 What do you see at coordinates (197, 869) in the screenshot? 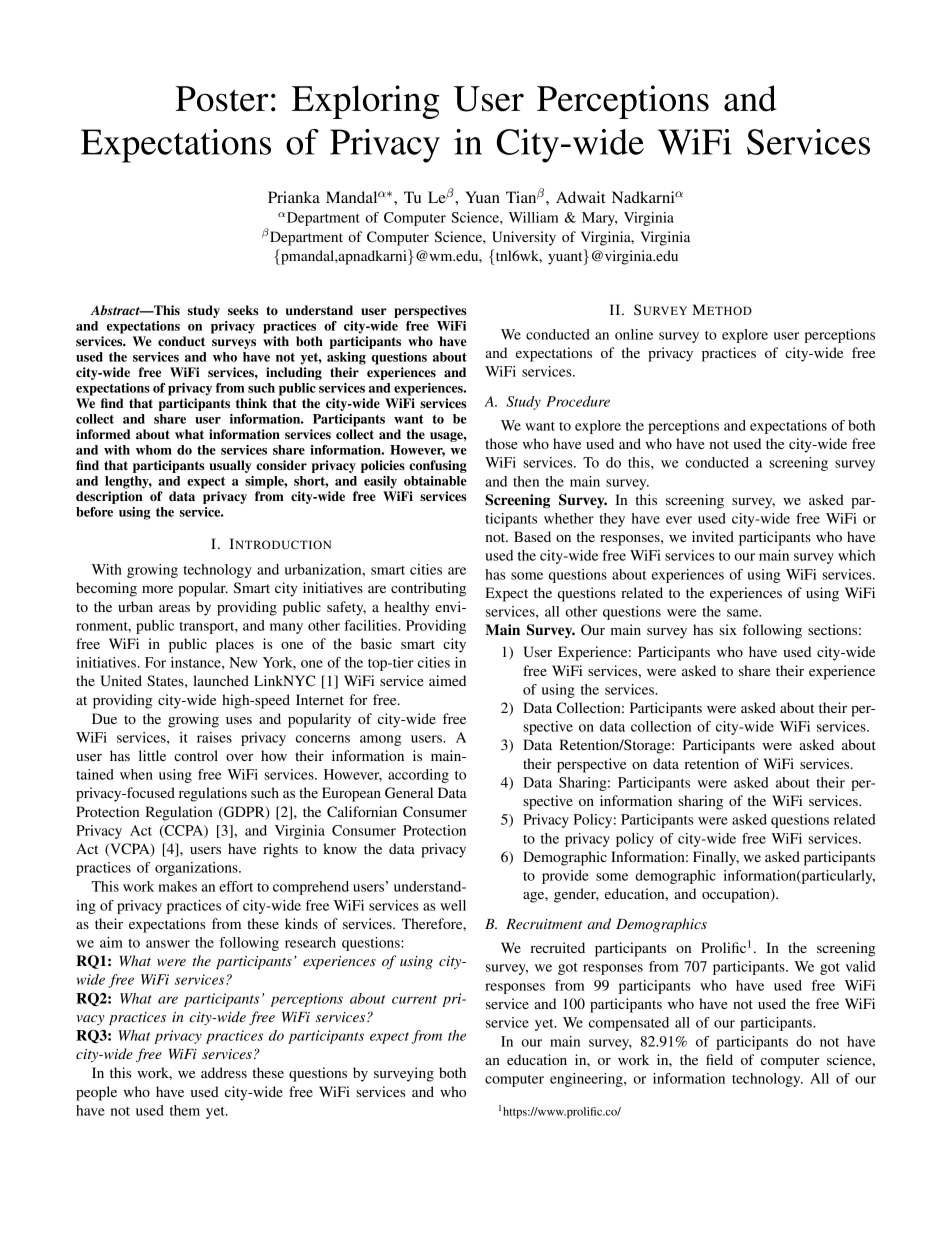
I see `organizations` at bounding box center [197, 869].
